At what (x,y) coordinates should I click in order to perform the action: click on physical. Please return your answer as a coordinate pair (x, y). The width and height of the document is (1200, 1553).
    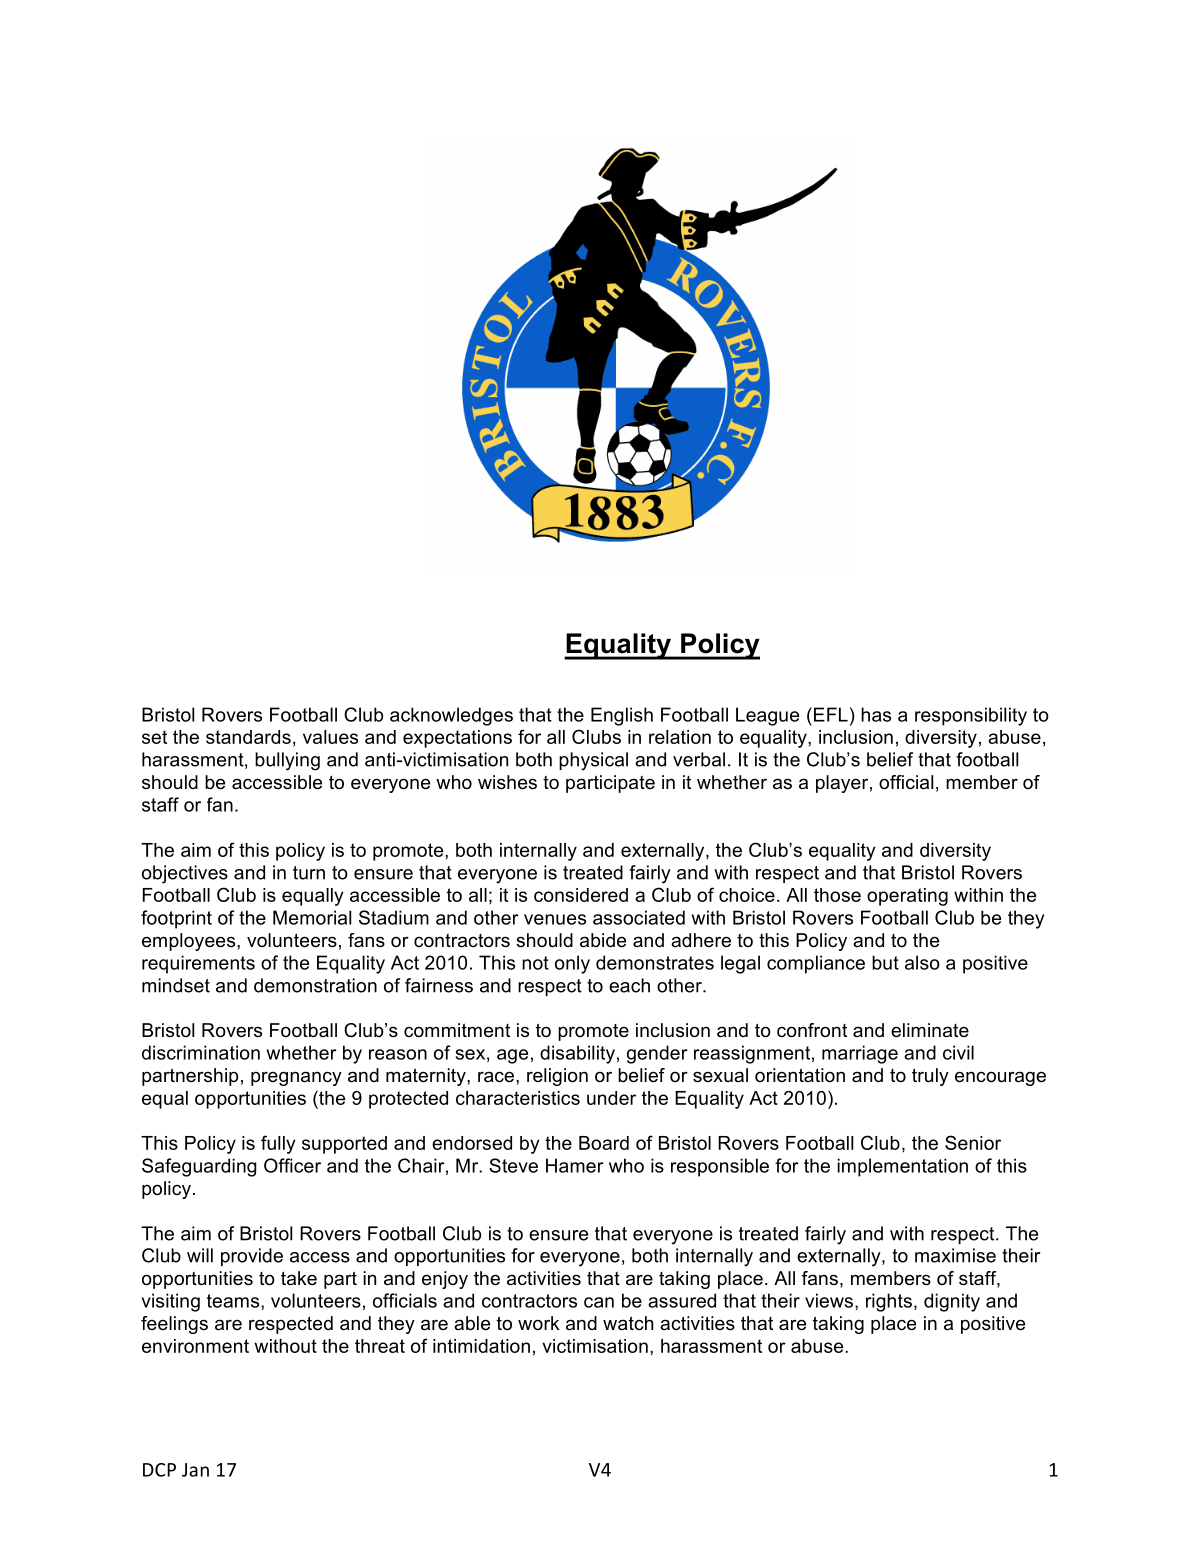
    Looking at the image, I should click on (593, 761).
